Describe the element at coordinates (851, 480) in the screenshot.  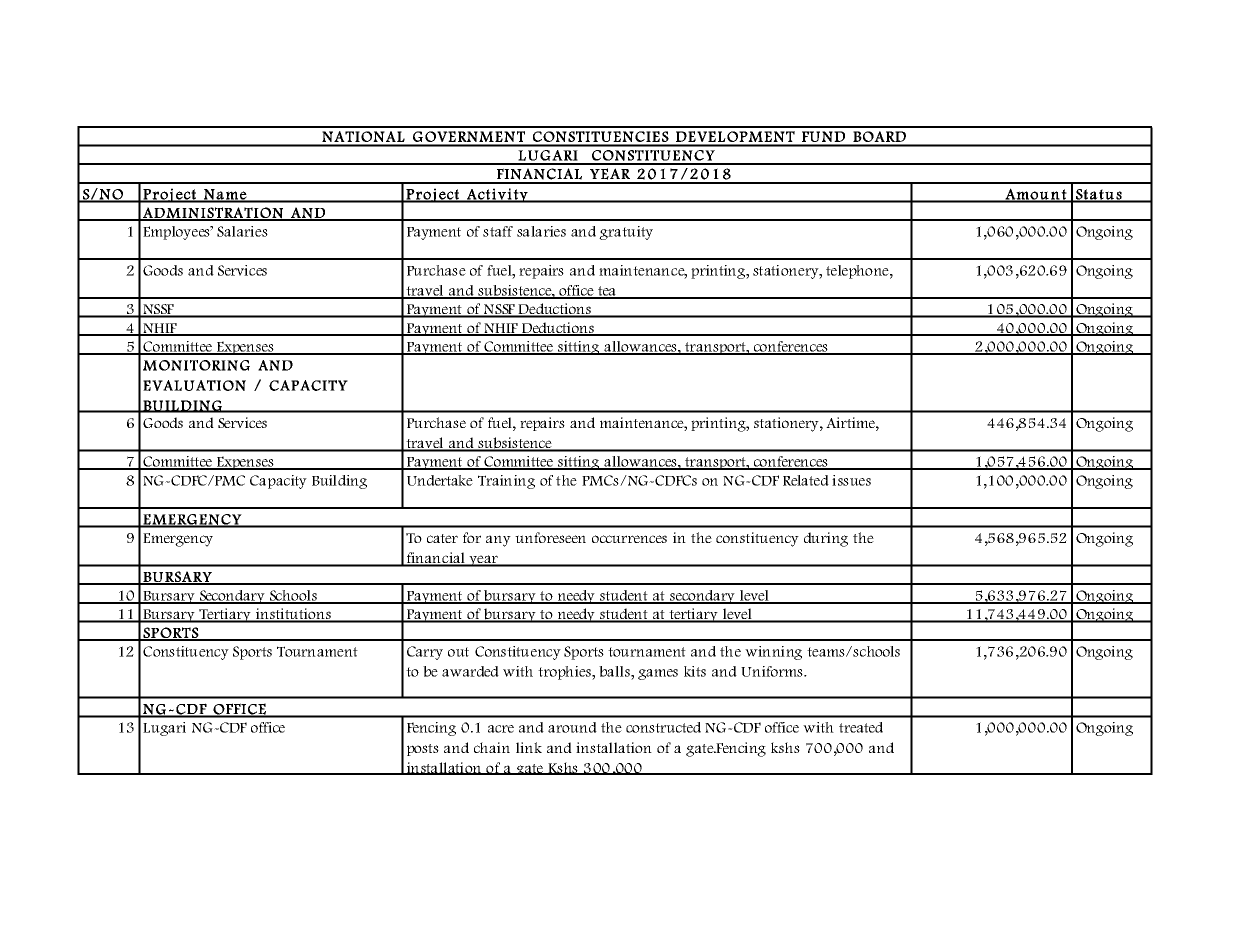
I see `issues` at that location.
